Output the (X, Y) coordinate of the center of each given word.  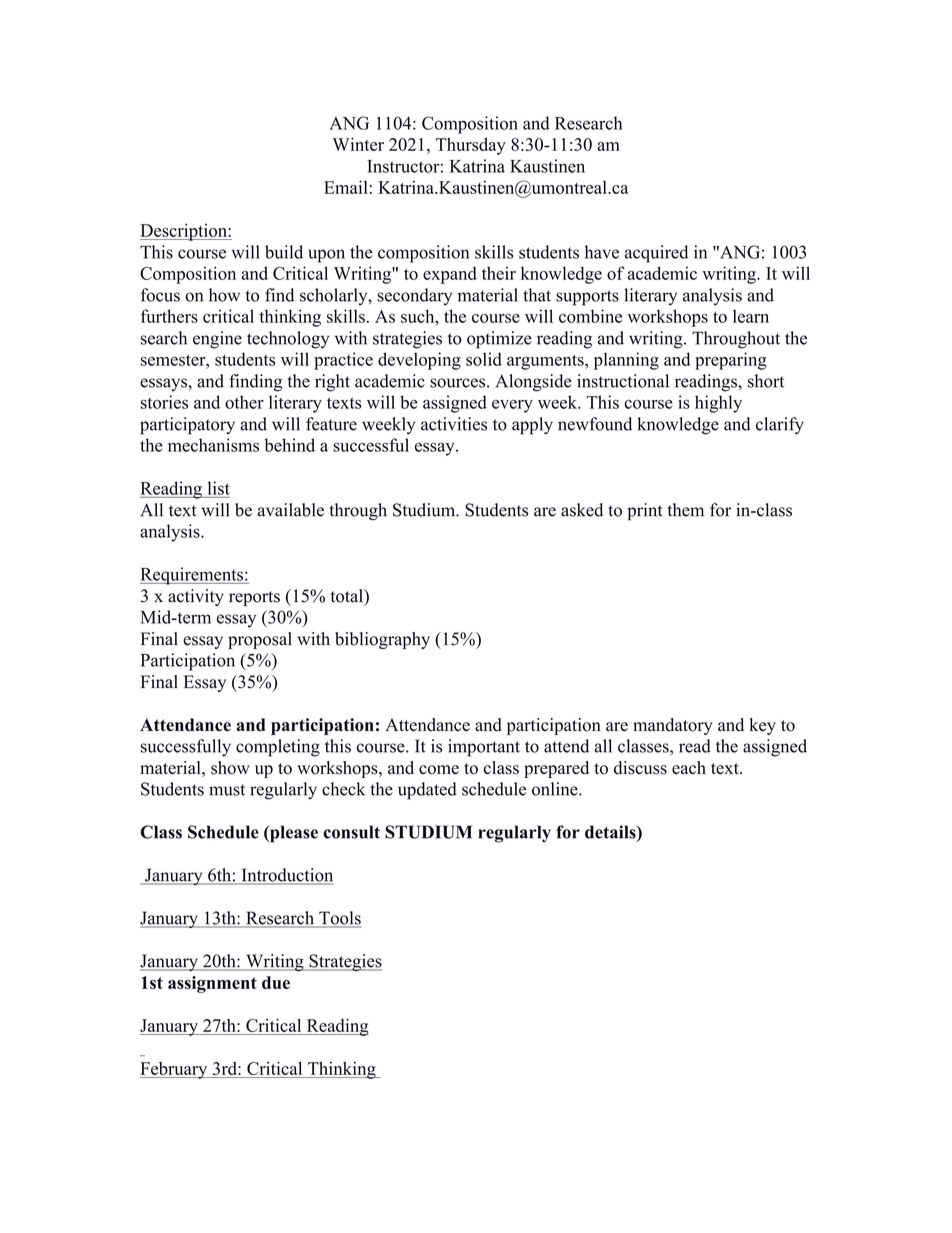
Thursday (470, 146)
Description (184, 232)
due (276, 982)
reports (254, 598)
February (175, 1070)
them (685, 510)
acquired (656, 254)
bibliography (382, 640)
